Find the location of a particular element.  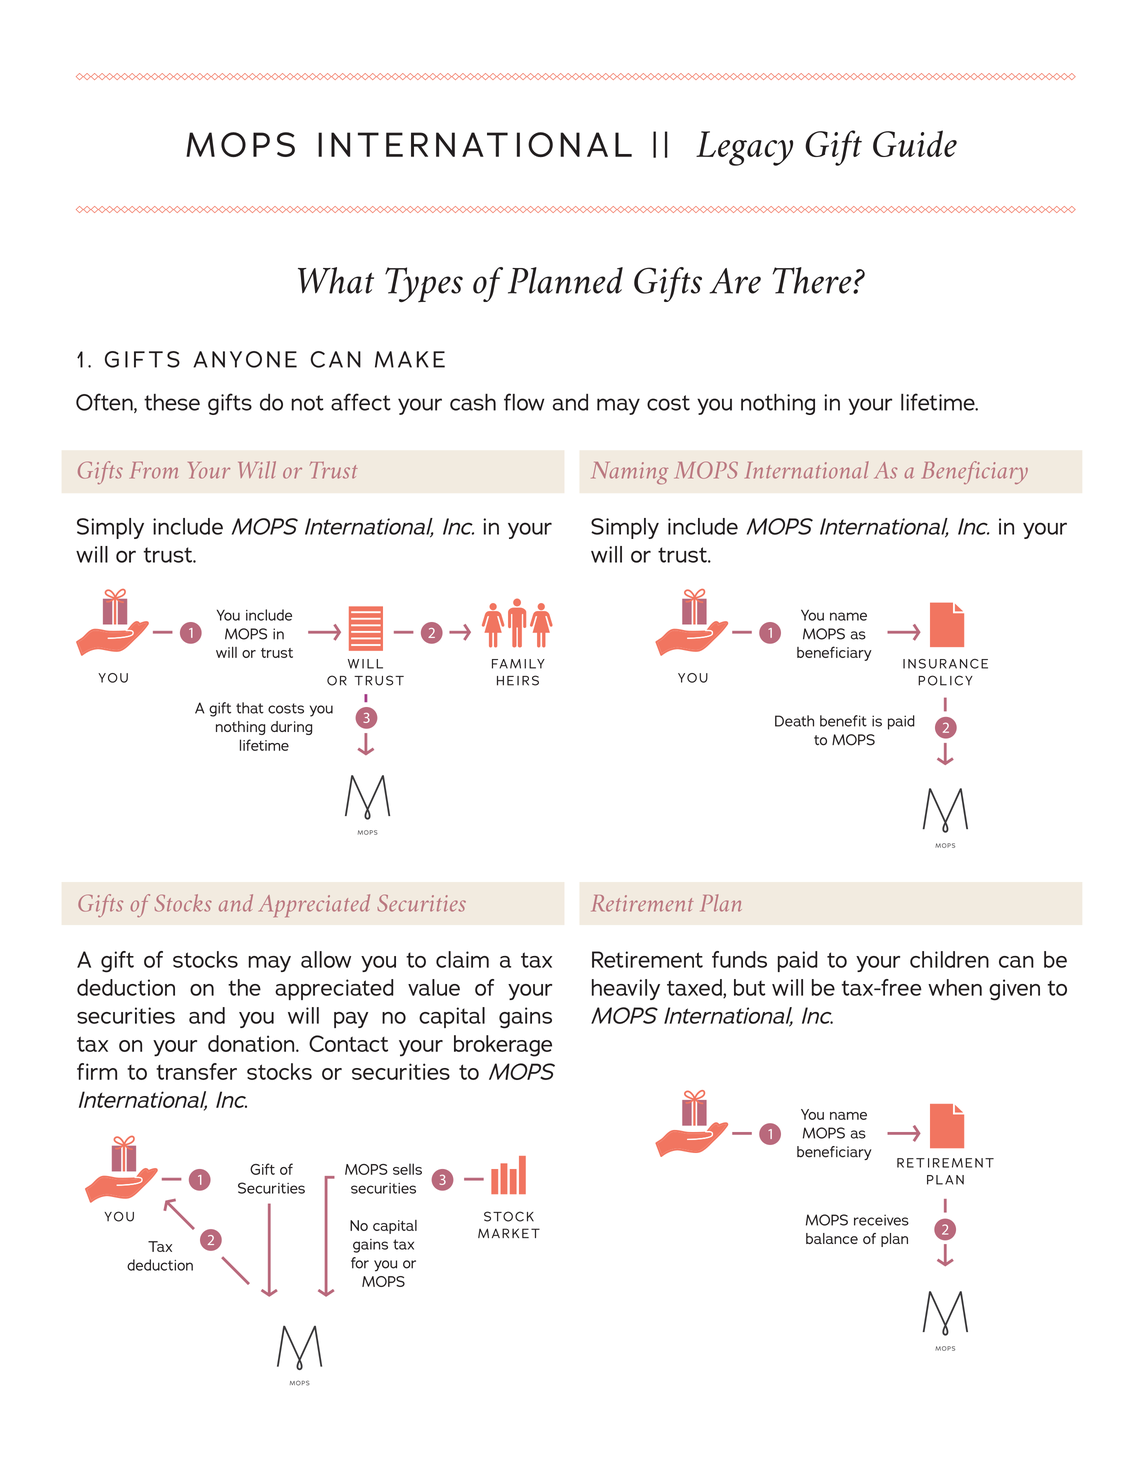

POLICY is located at coordinates (945, 680).
